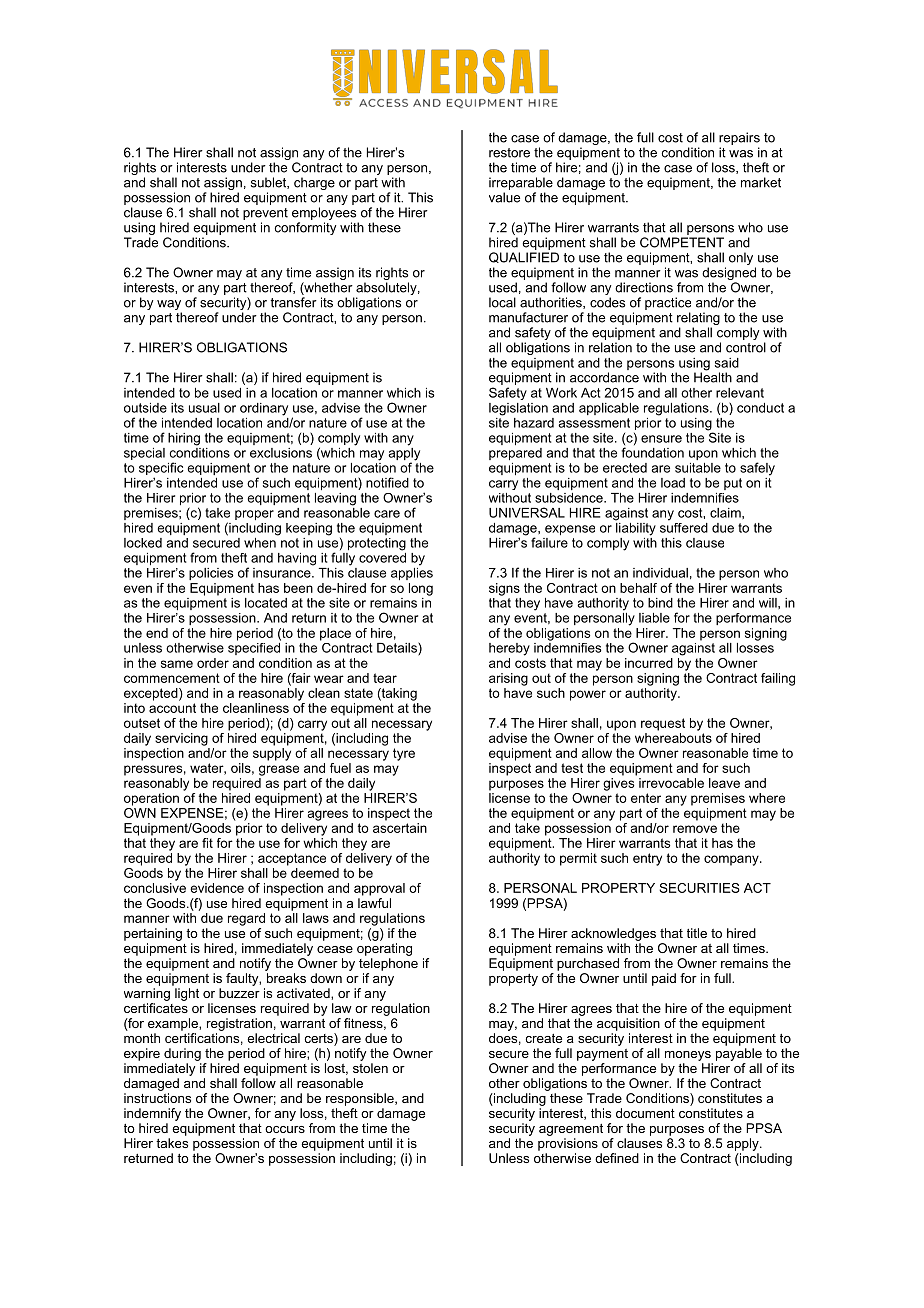  I want to click on usual, so click(204, 408).
